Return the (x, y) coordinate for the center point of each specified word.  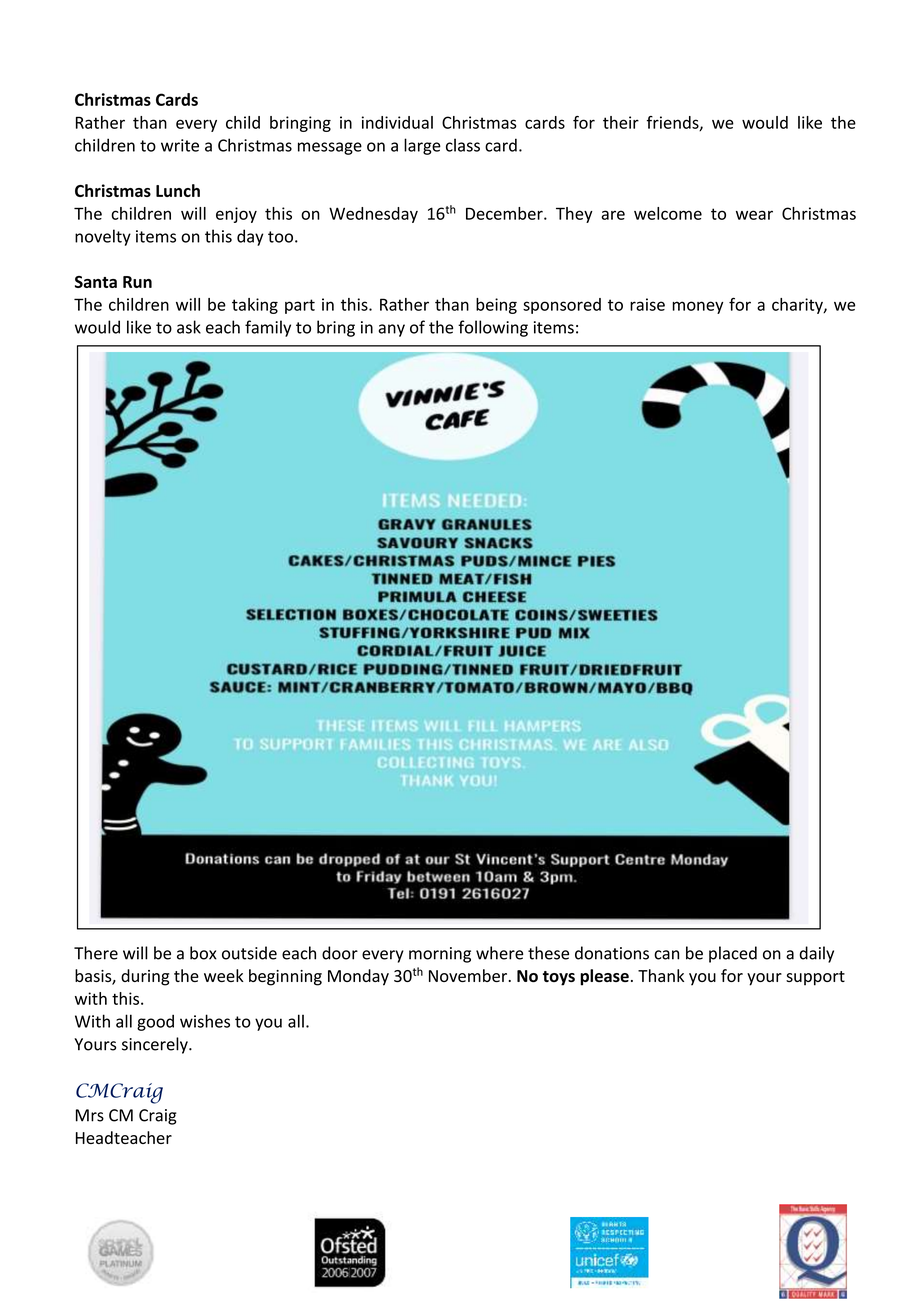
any (391, 330)
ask (189, 327)
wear (754, 215)
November (468, 975)
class (463, 145)
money (697, 307)
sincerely (156, 1045)
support (815, 978)
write (180, 145)
